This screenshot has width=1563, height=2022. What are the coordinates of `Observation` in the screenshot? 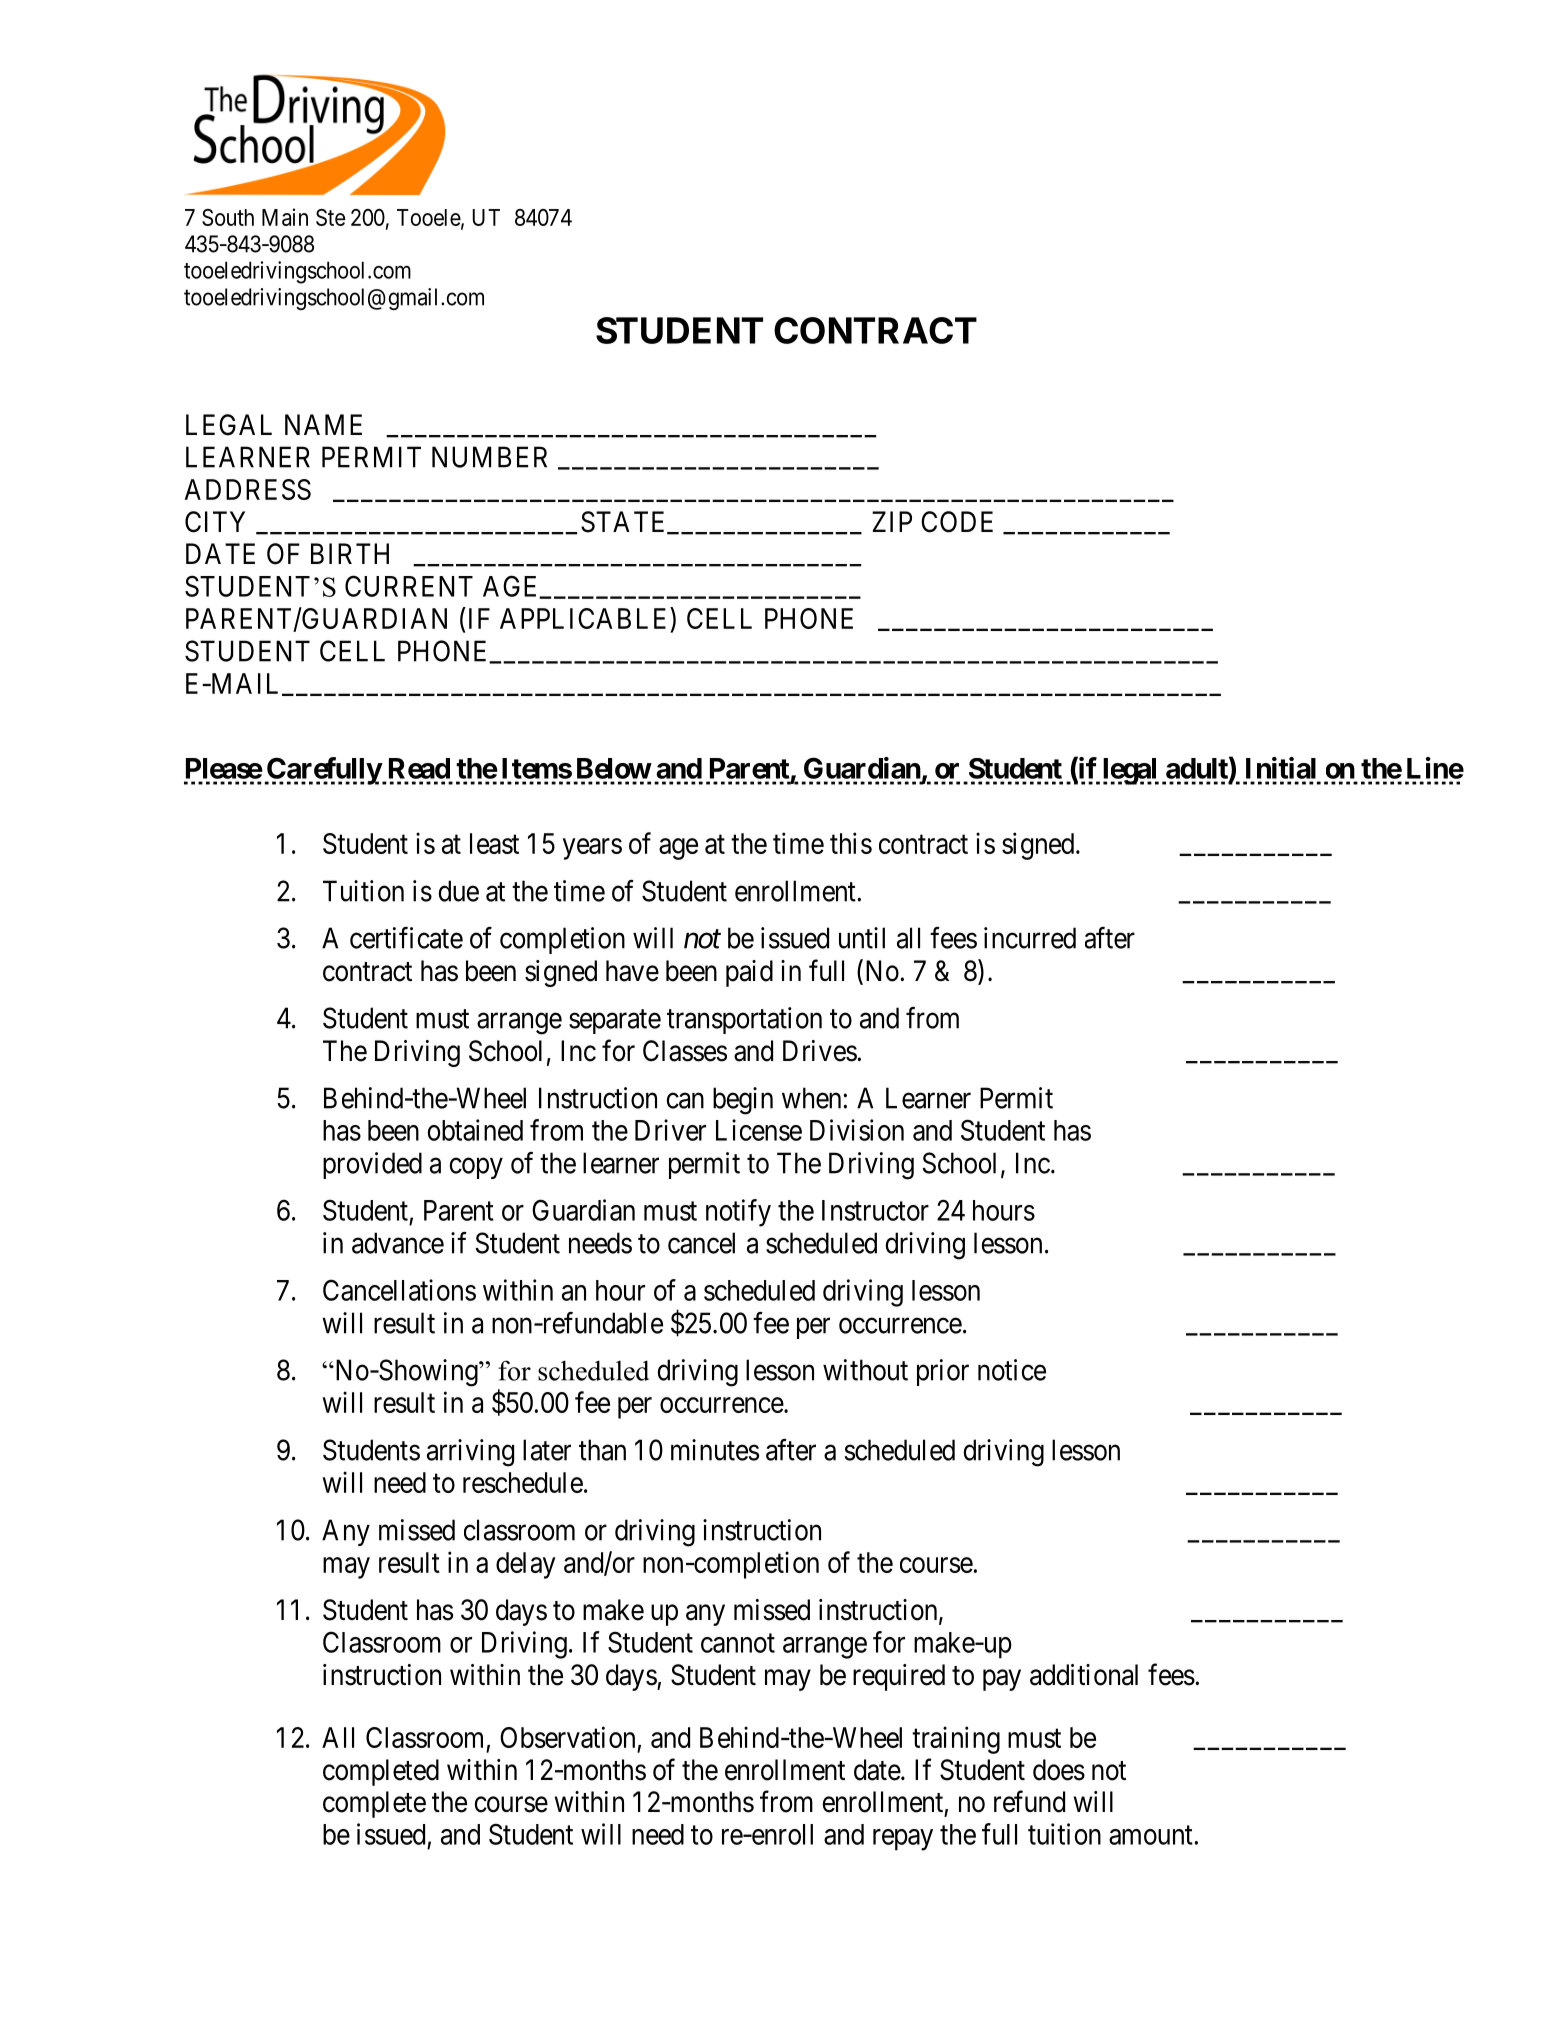 It's located at (567, 1737).
